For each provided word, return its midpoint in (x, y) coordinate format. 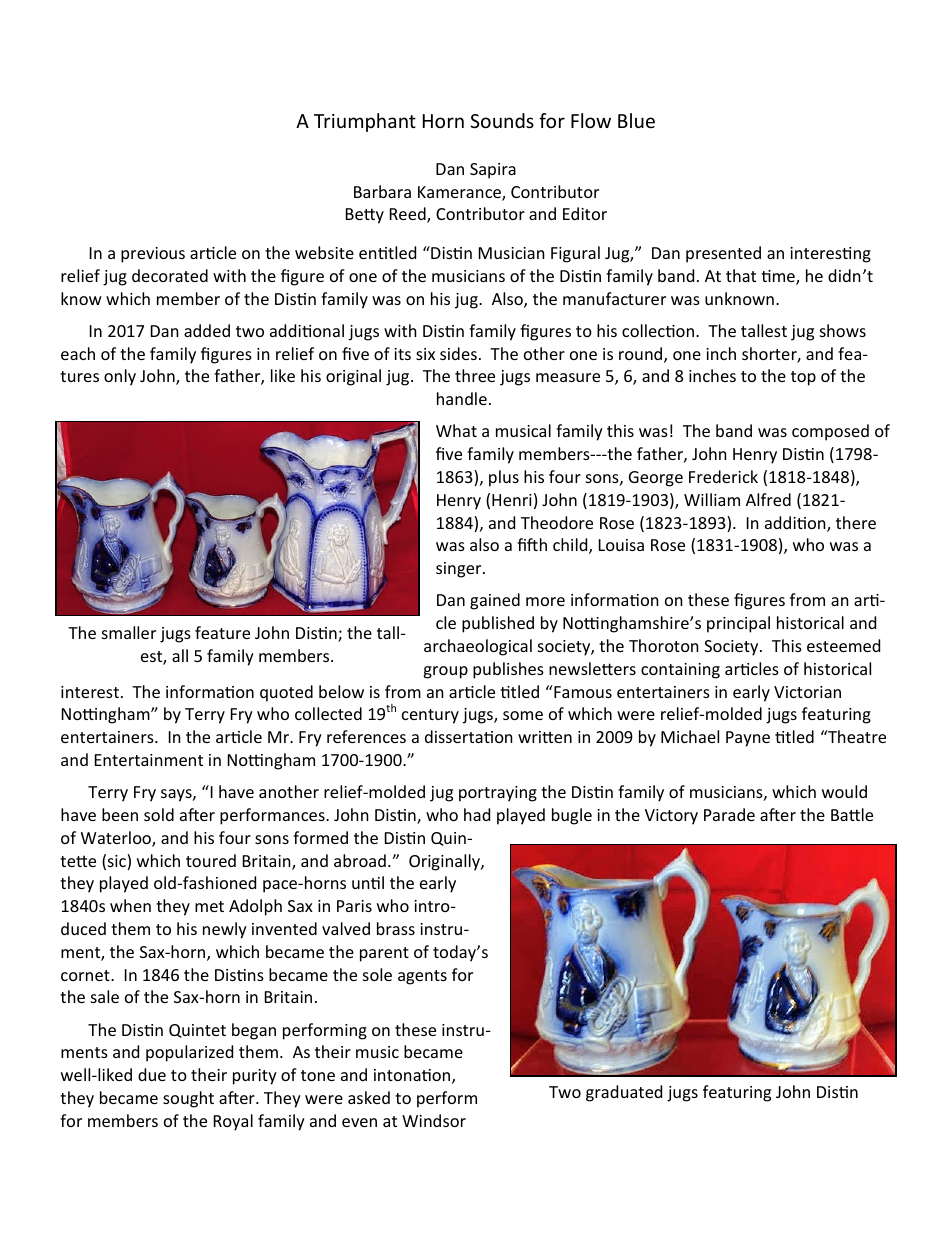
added (207, 330)
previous (153, 255)
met (209, 906)
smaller (129, 632)
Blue (636, 120)
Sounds (502, 120)
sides (458, 353)
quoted (286, 693)
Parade (729, 814)
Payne (748, 739)
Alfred (768, 499)
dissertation (469, 736)
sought (188, 1099)
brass (396, 928)
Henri (512, 500)
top (803, 378)
